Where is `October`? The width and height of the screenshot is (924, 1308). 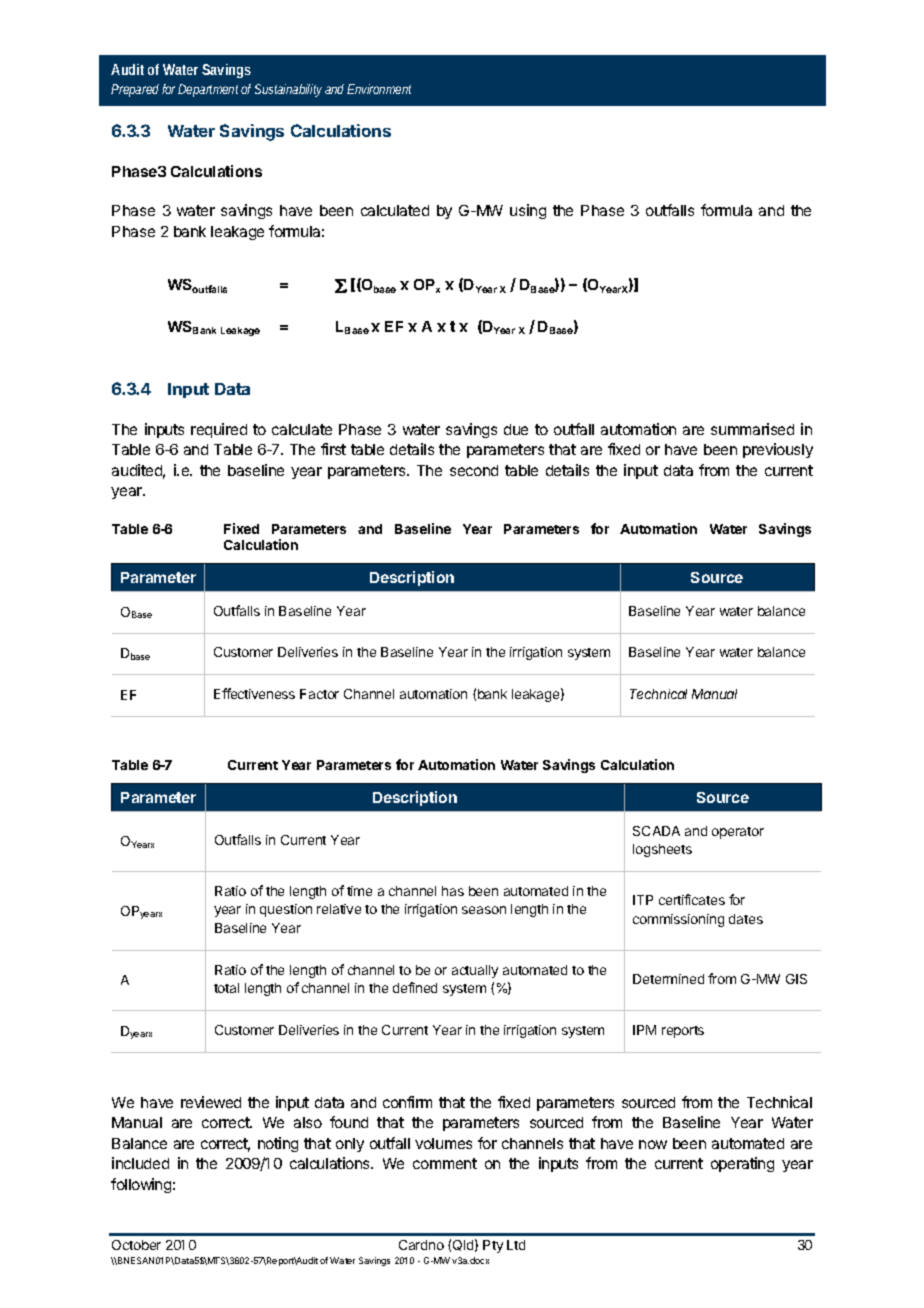 October is located at coordinates (136, 1245).
